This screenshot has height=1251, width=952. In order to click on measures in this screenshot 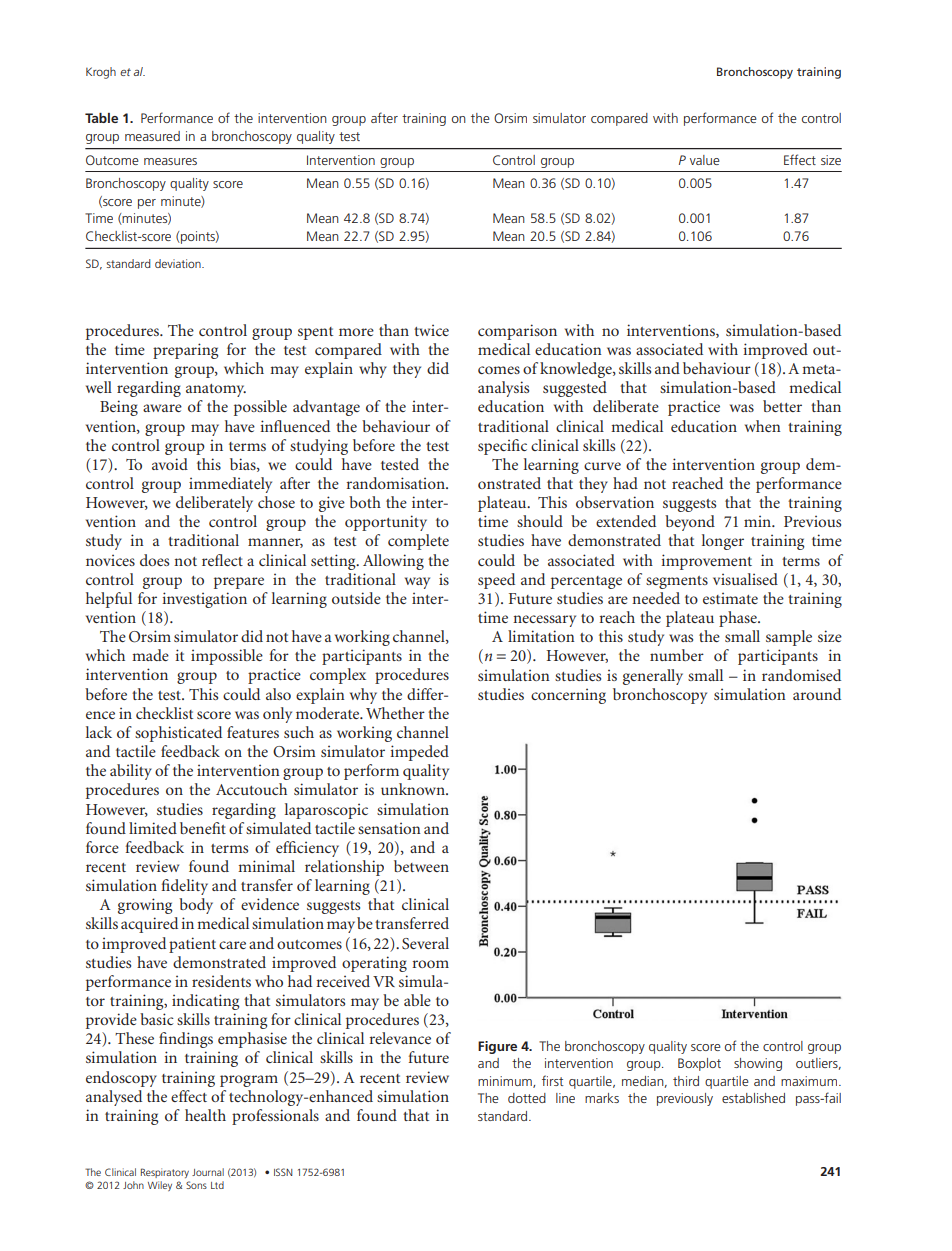, I will do `click(170, 161)`.
